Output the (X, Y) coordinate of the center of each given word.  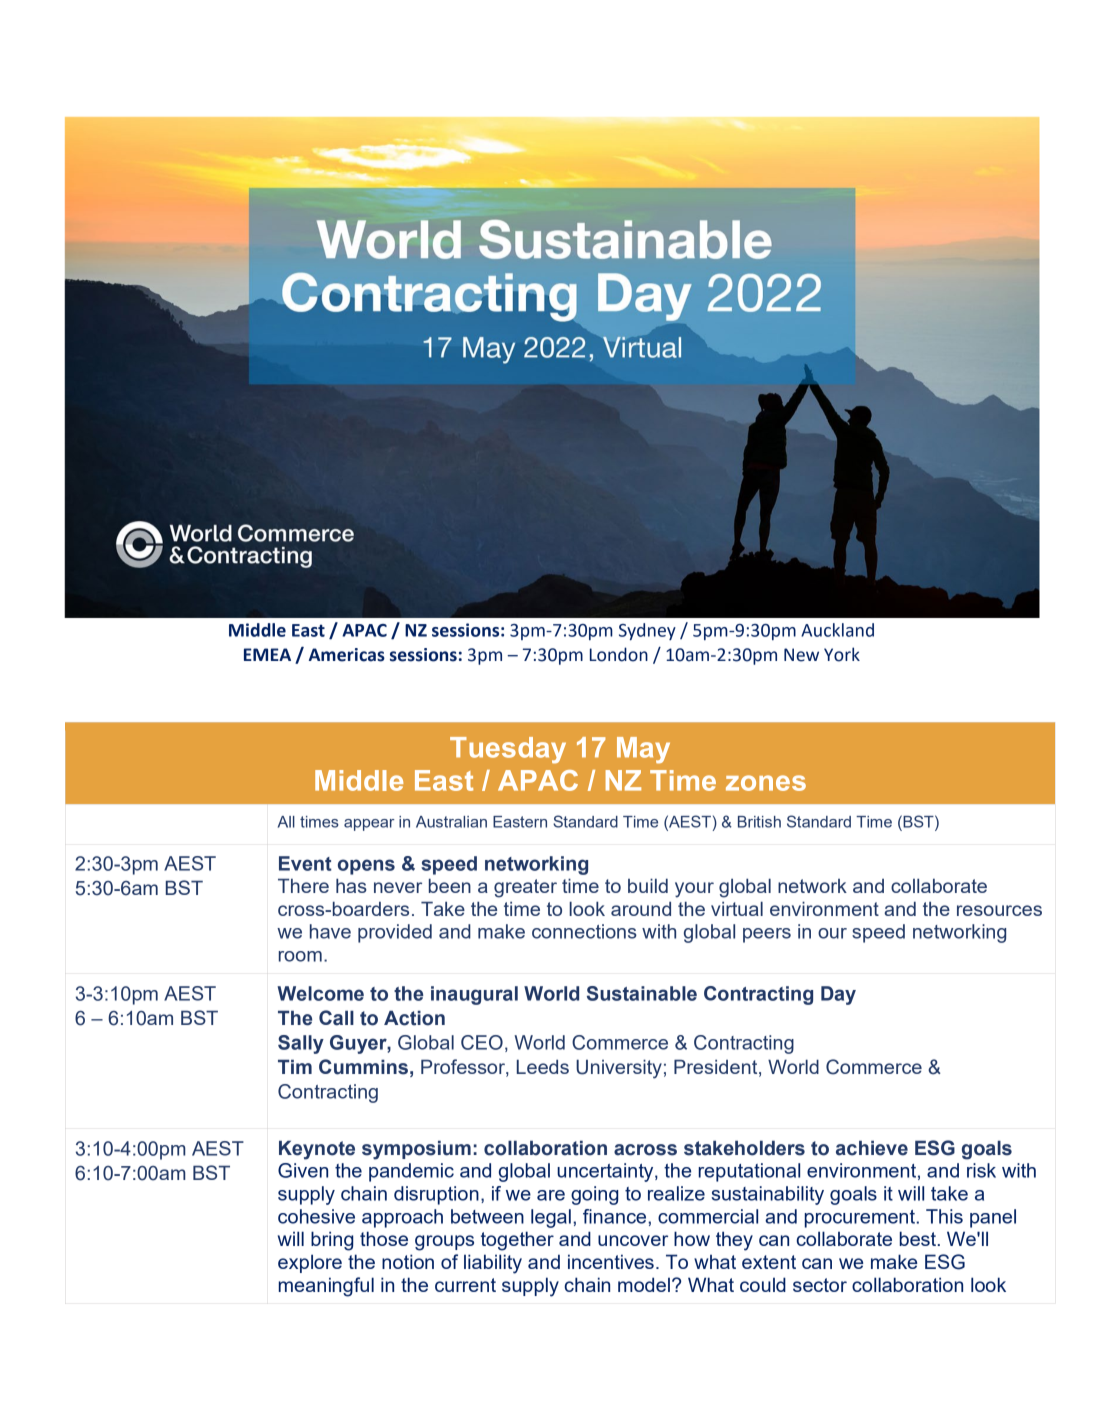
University (619, 1069)
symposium (416, 1150)
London (619, 654)
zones (766, 783)
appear (369, 825)
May (643, 750)
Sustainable (642, 993)
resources (999, 910)
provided (395, 933)
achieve (872, 1148)
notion (408, 1261)
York (842, 654)
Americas (347, 655)
